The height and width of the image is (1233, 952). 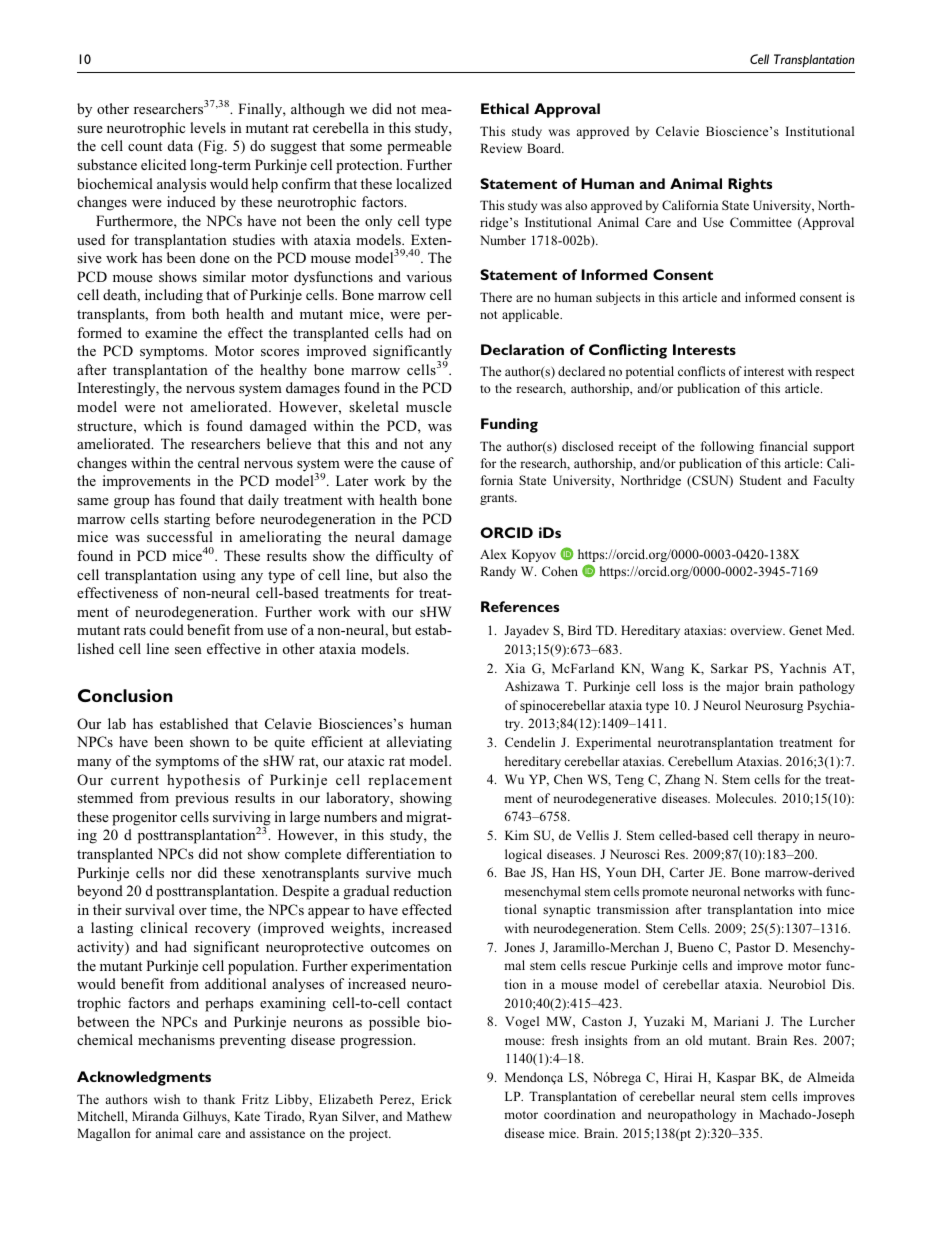 I want to click on could, so click(x=167, y=629).
